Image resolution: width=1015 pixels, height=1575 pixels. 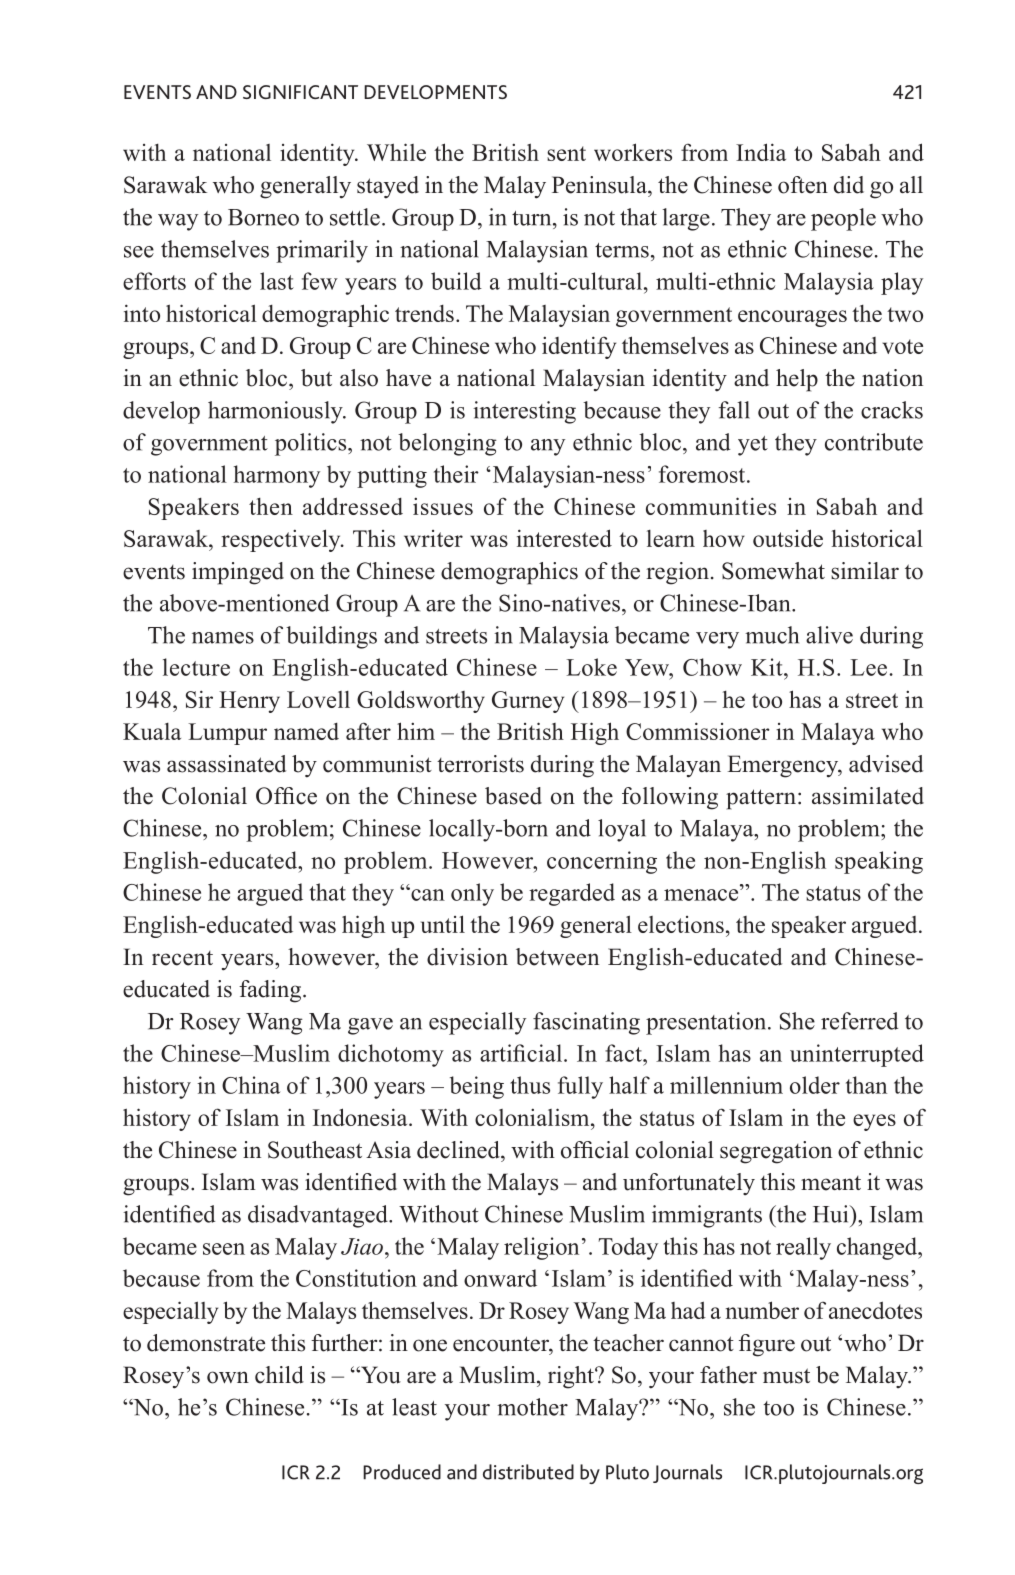 I want to click on pattern, so click(x=761, y=799).
